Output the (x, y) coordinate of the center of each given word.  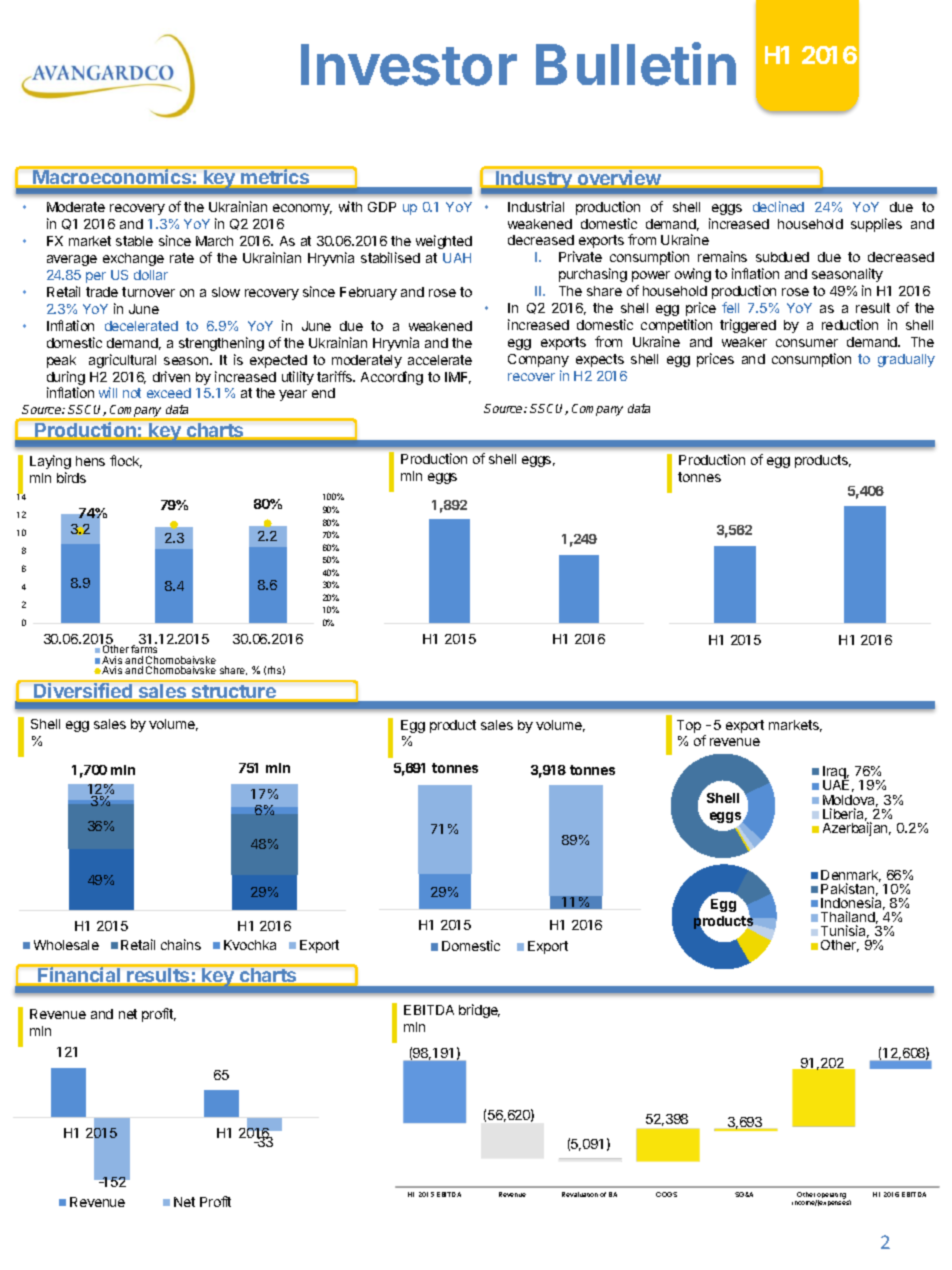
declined (778, 206)
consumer (807, 343)
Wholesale (66, 945)
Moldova (850, 801)
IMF (458, 378)
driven (171, 376)
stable (134, 241)
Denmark (851, 876)
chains (181, 944)
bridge (479, 1011)
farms (144, 649)
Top (689, 726)
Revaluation (580, 1194)
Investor (409, 65)
